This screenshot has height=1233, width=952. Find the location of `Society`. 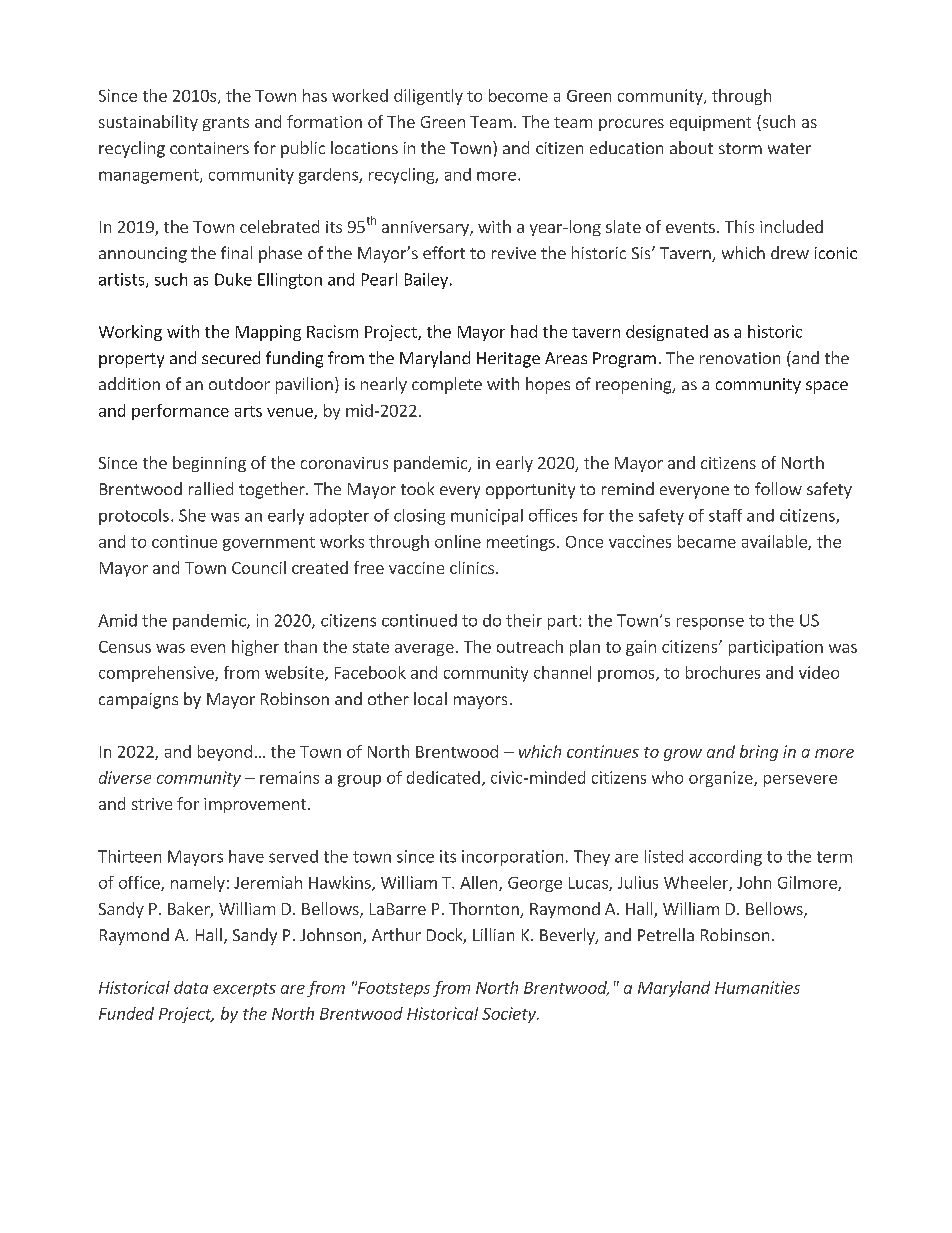

Society is located at coordinates (510, 1015).
